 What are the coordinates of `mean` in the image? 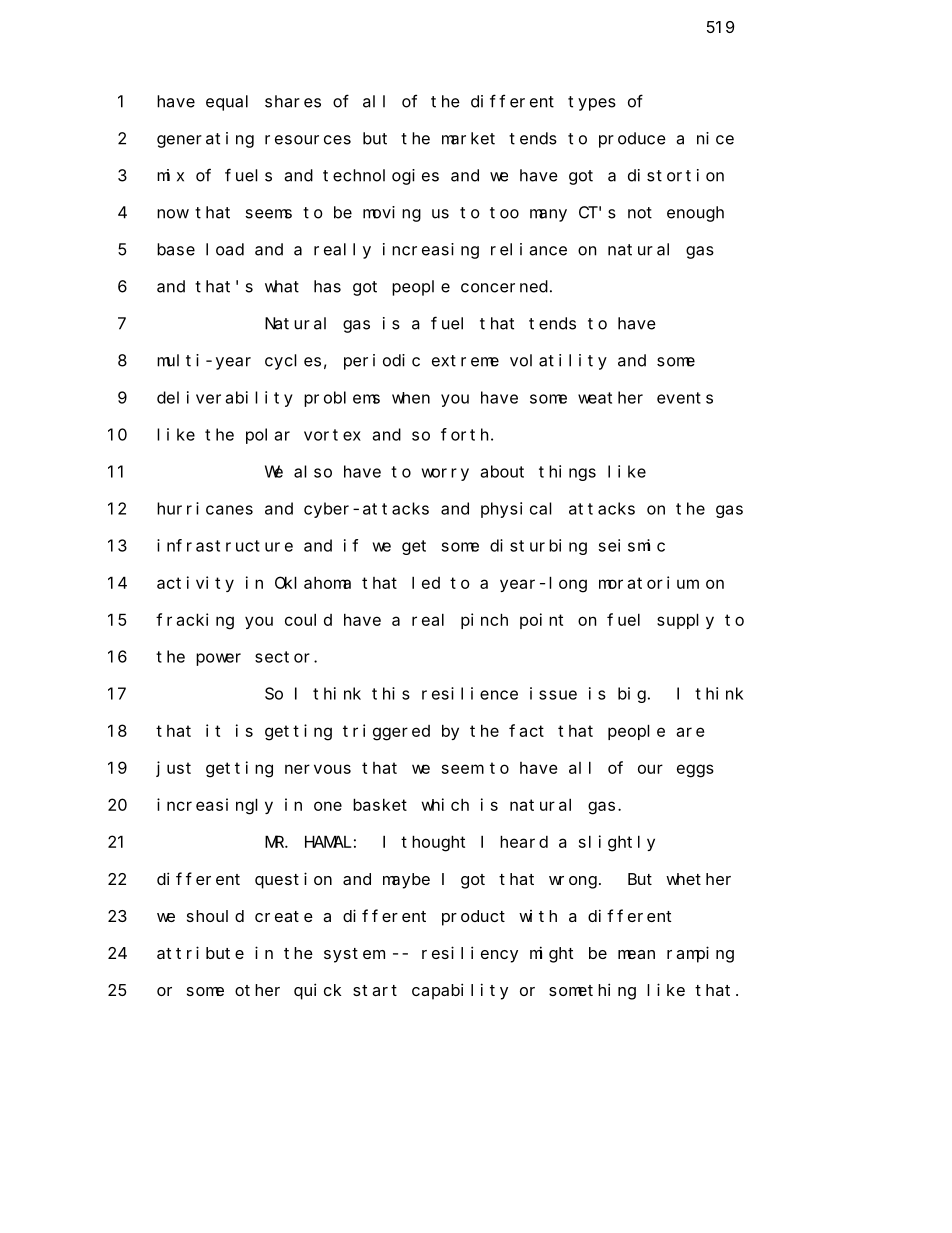 It's located at (636, 954).
